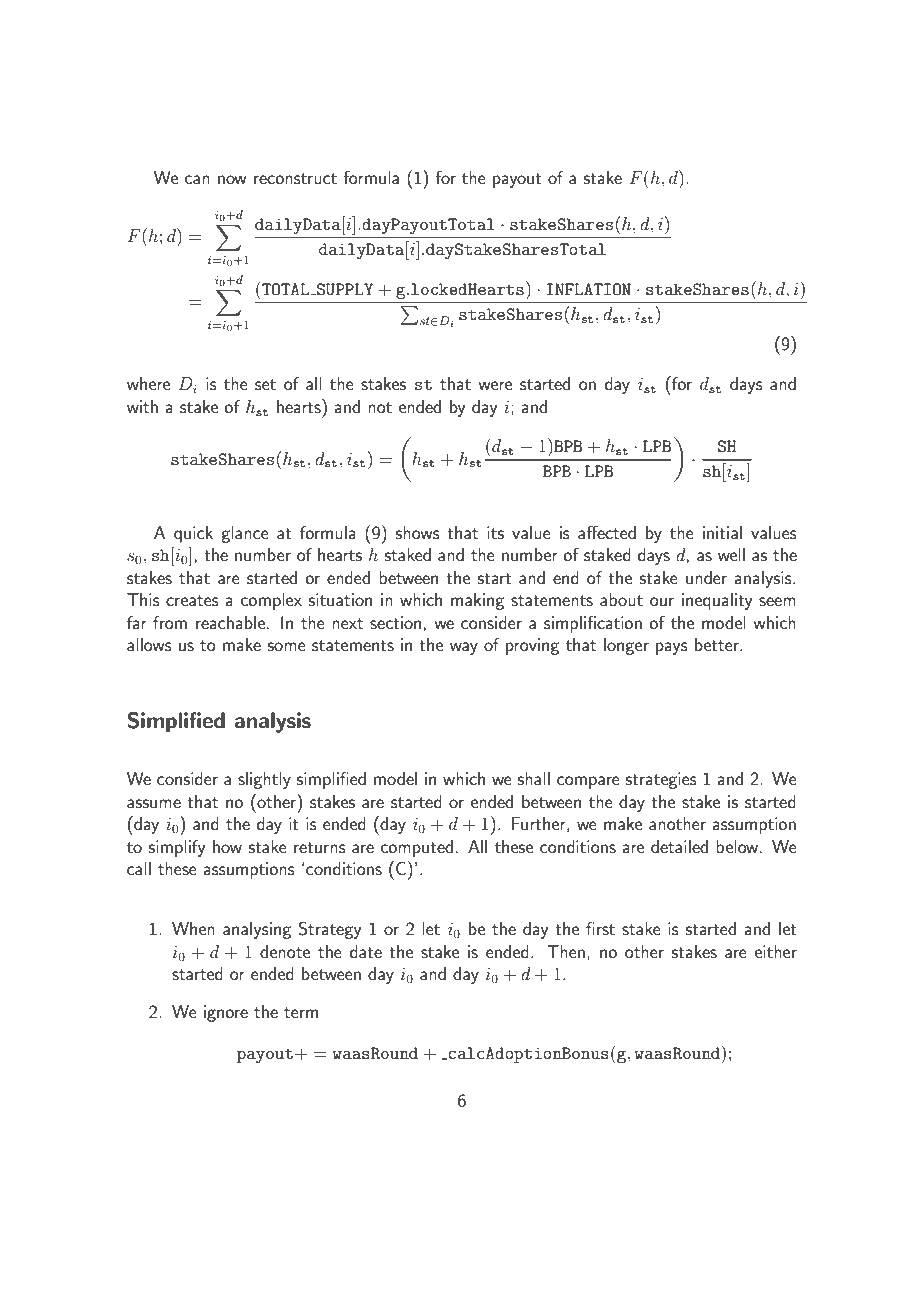 The image size is (924, 1308). Describe the element at coordinates (722, 532) in the image. I see `initial` at that location.
